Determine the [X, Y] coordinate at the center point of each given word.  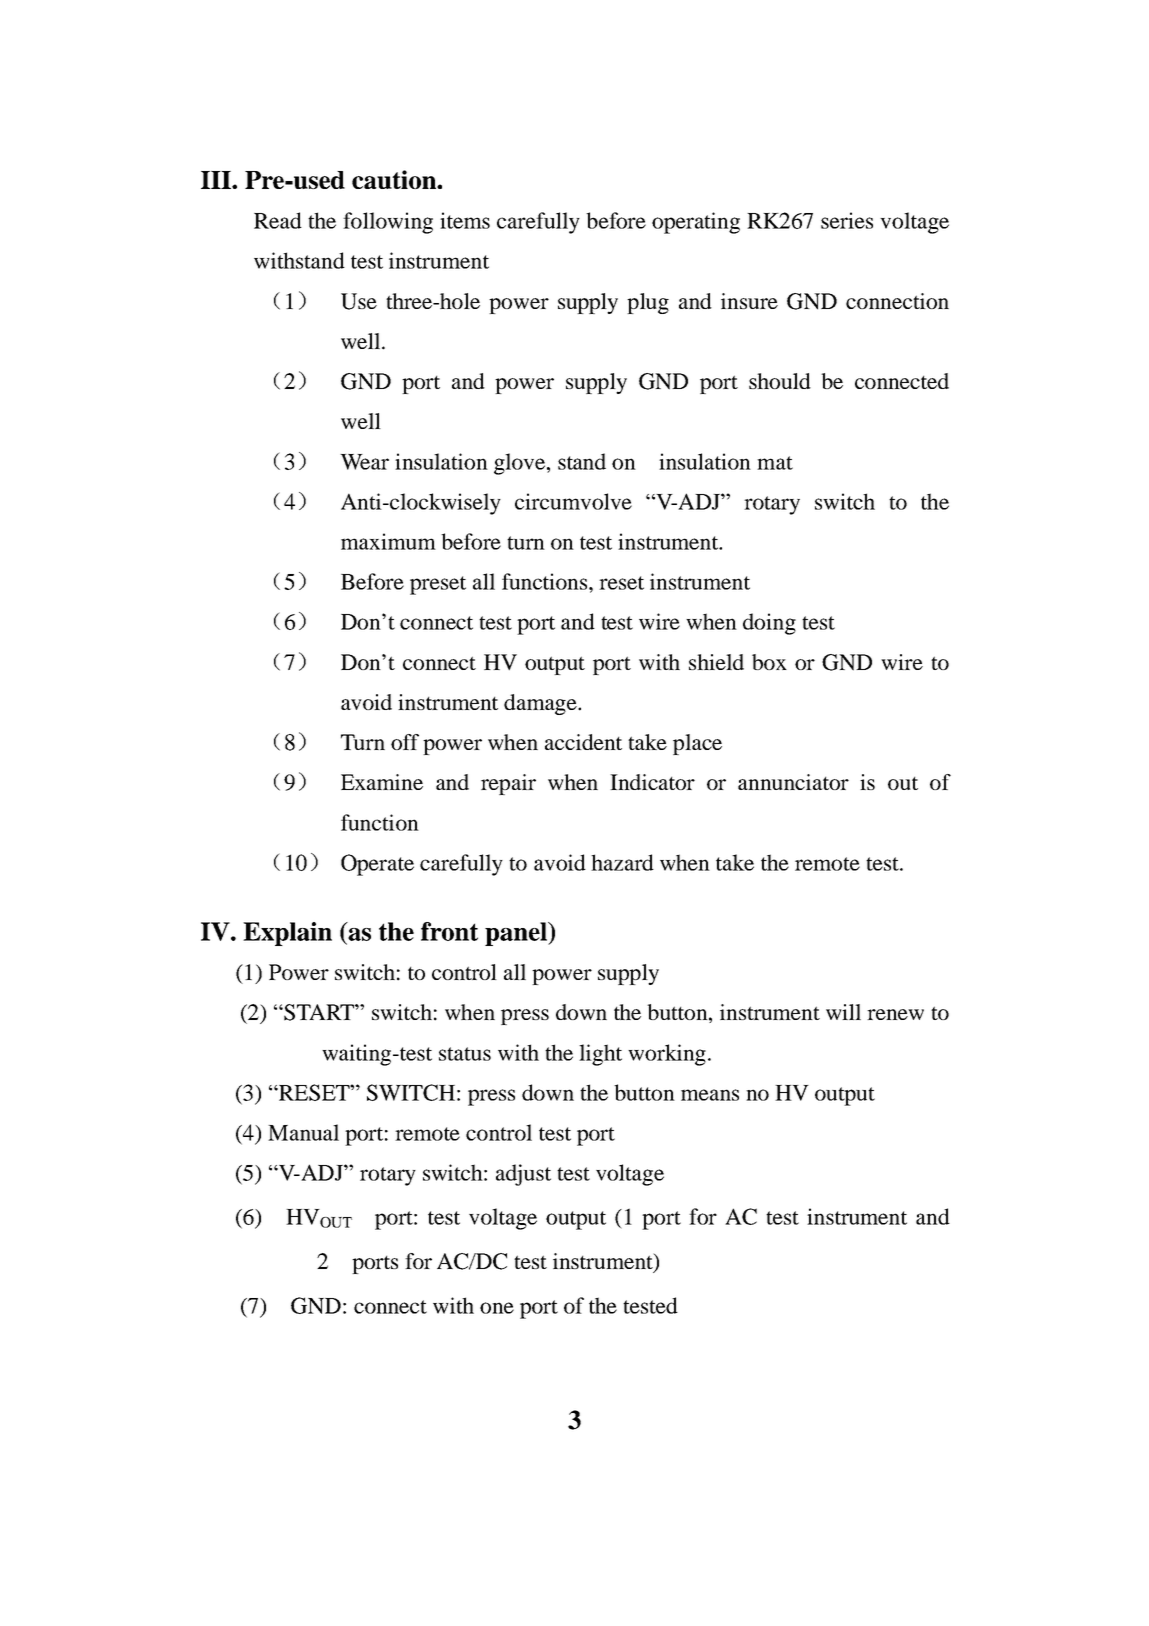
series [847, 220]
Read [278, 220]
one [497, 1308]
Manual [303, 1132]
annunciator [793, 782]
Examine [382, 782]
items [465, 220]
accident [583, 742]
